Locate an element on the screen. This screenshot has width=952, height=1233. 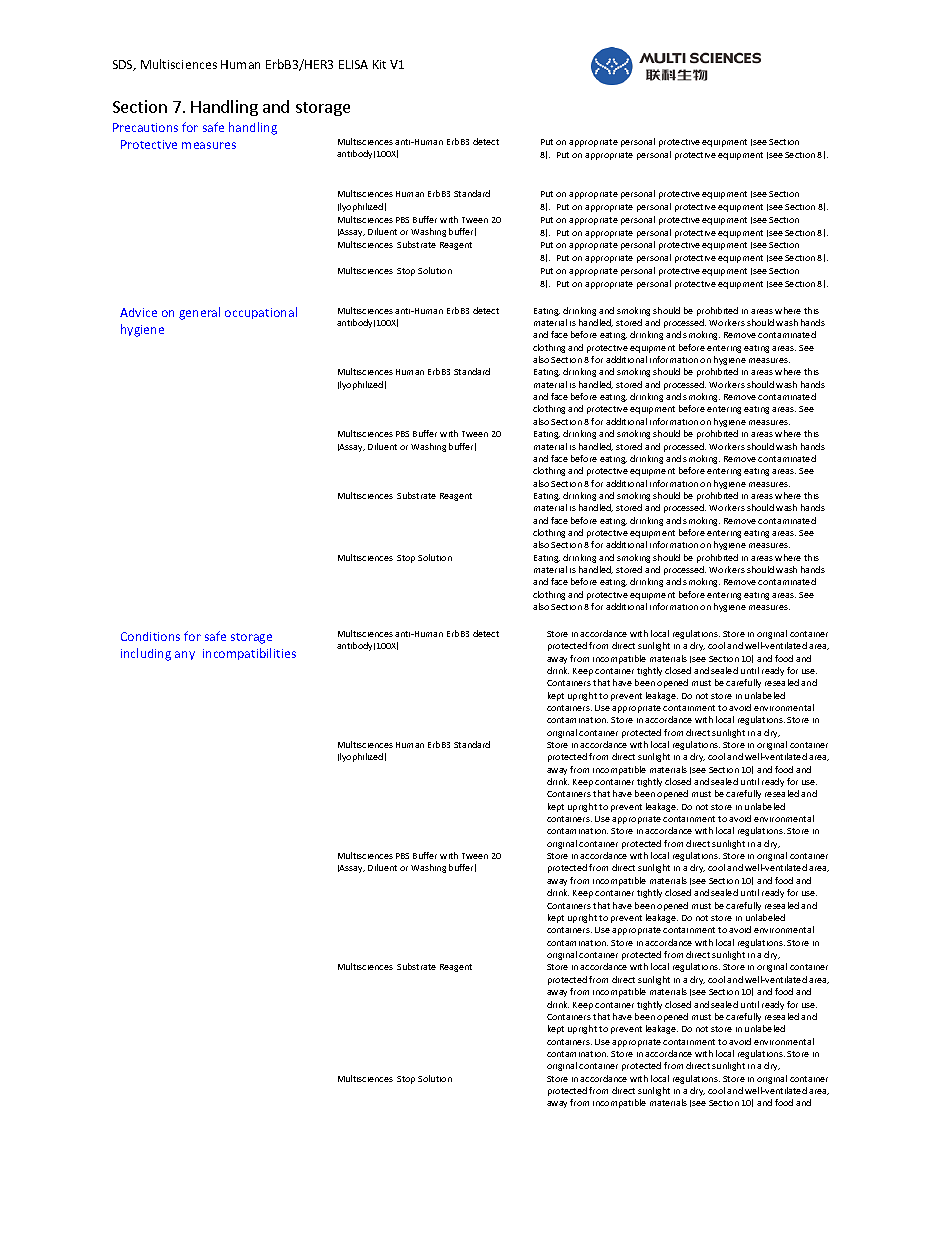
Kit is located at coordinates (379, 64).
